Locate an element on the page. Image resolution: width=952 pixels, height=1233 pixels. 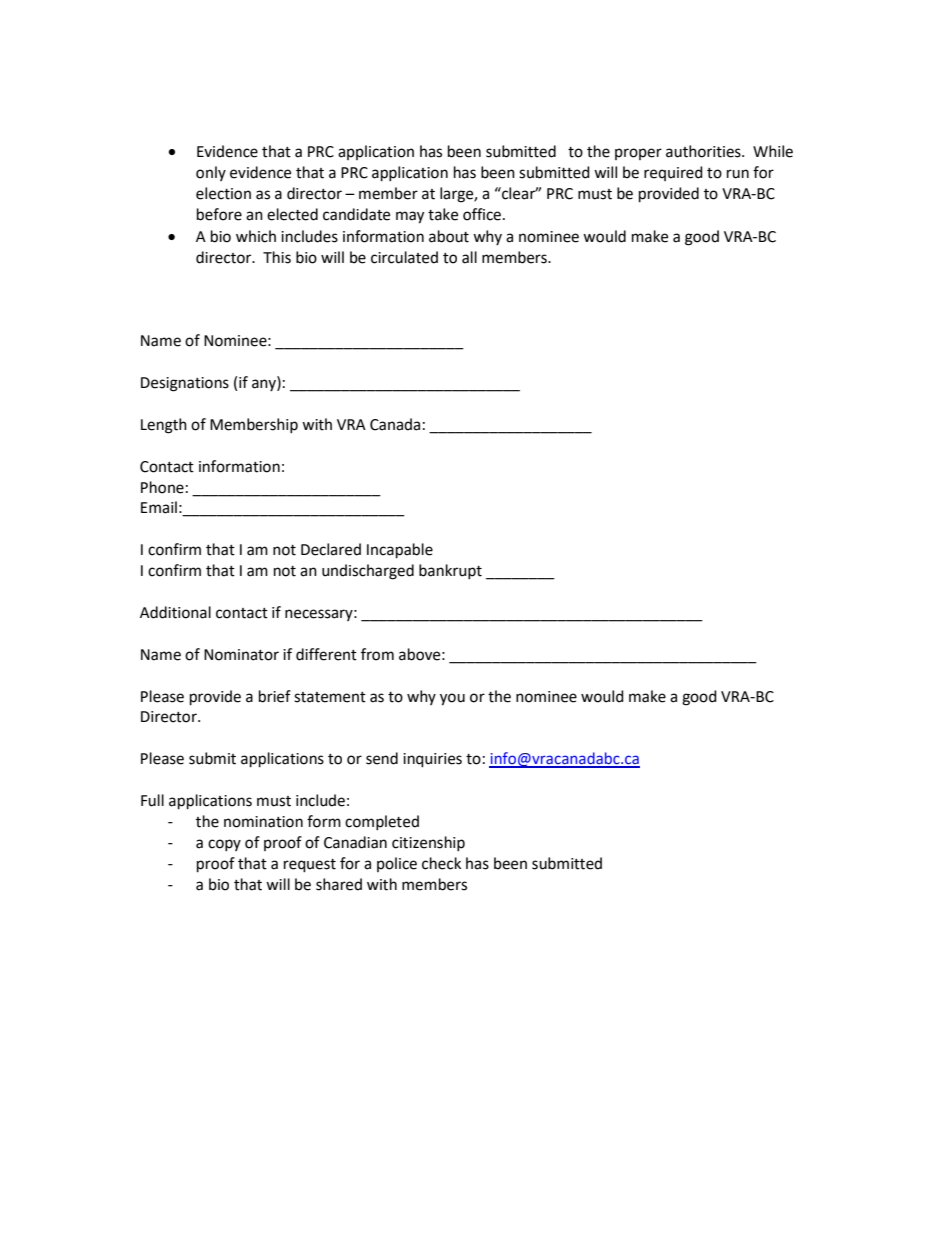
run is located at coordinates (738, 174).
